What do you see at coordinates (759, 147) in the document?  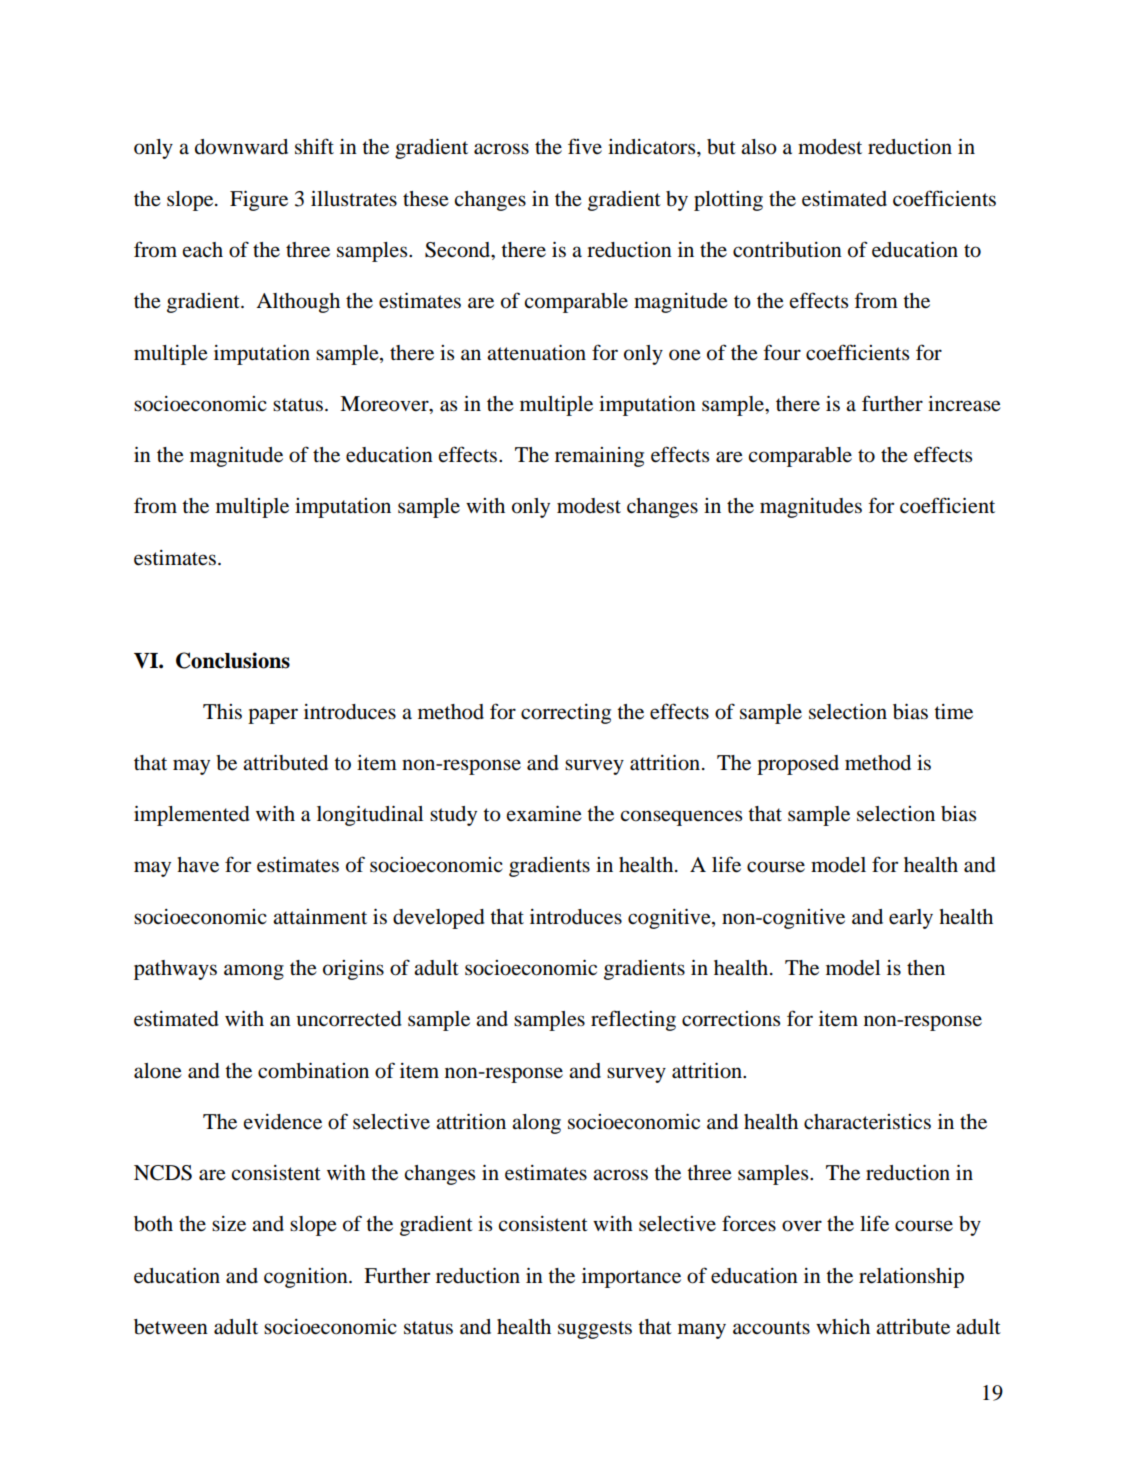 I see `also` at bounding box center [759, 147].
